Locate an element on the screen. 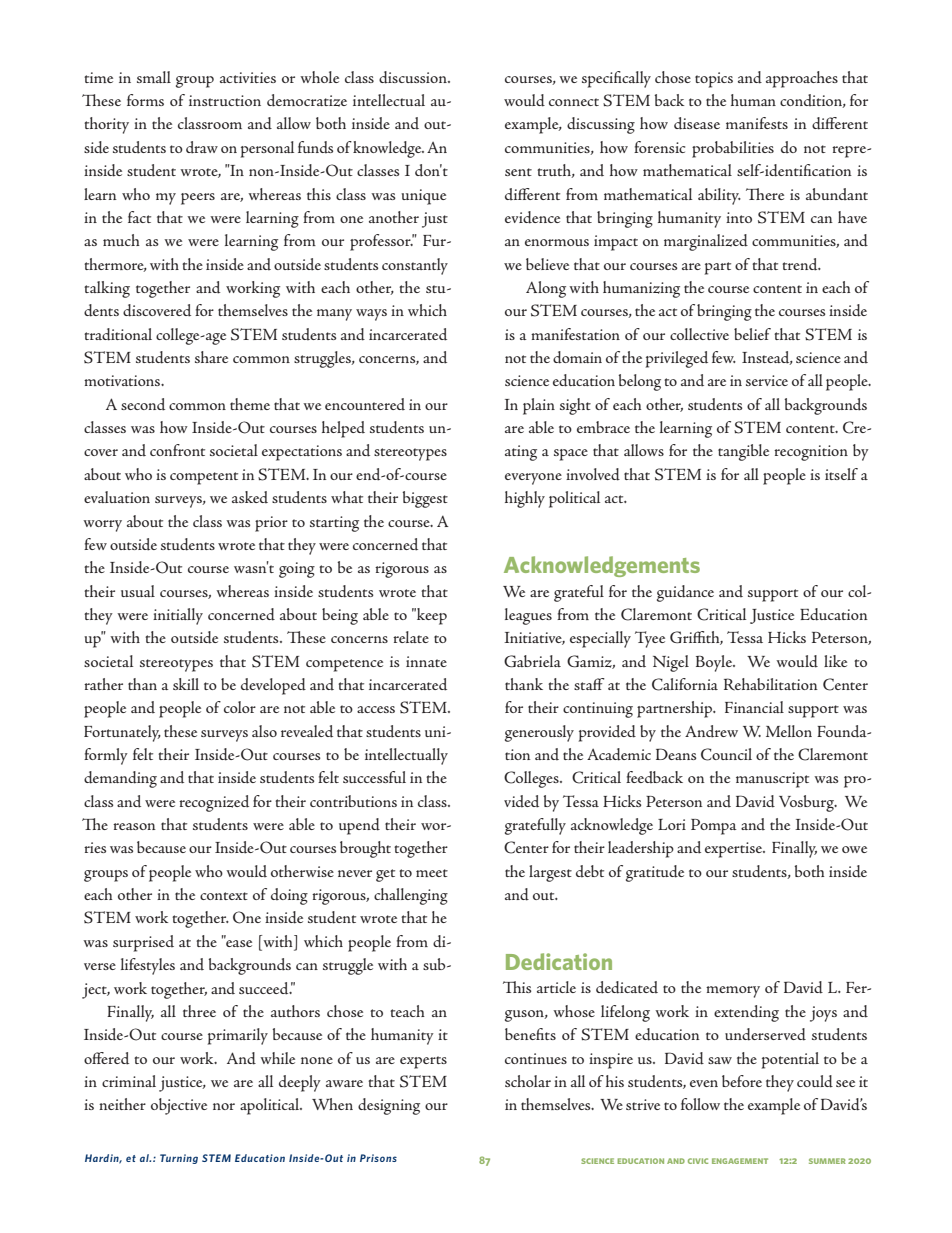 This screenshot has width=952, height=1233. meet is located at coordinates (432, 873).
